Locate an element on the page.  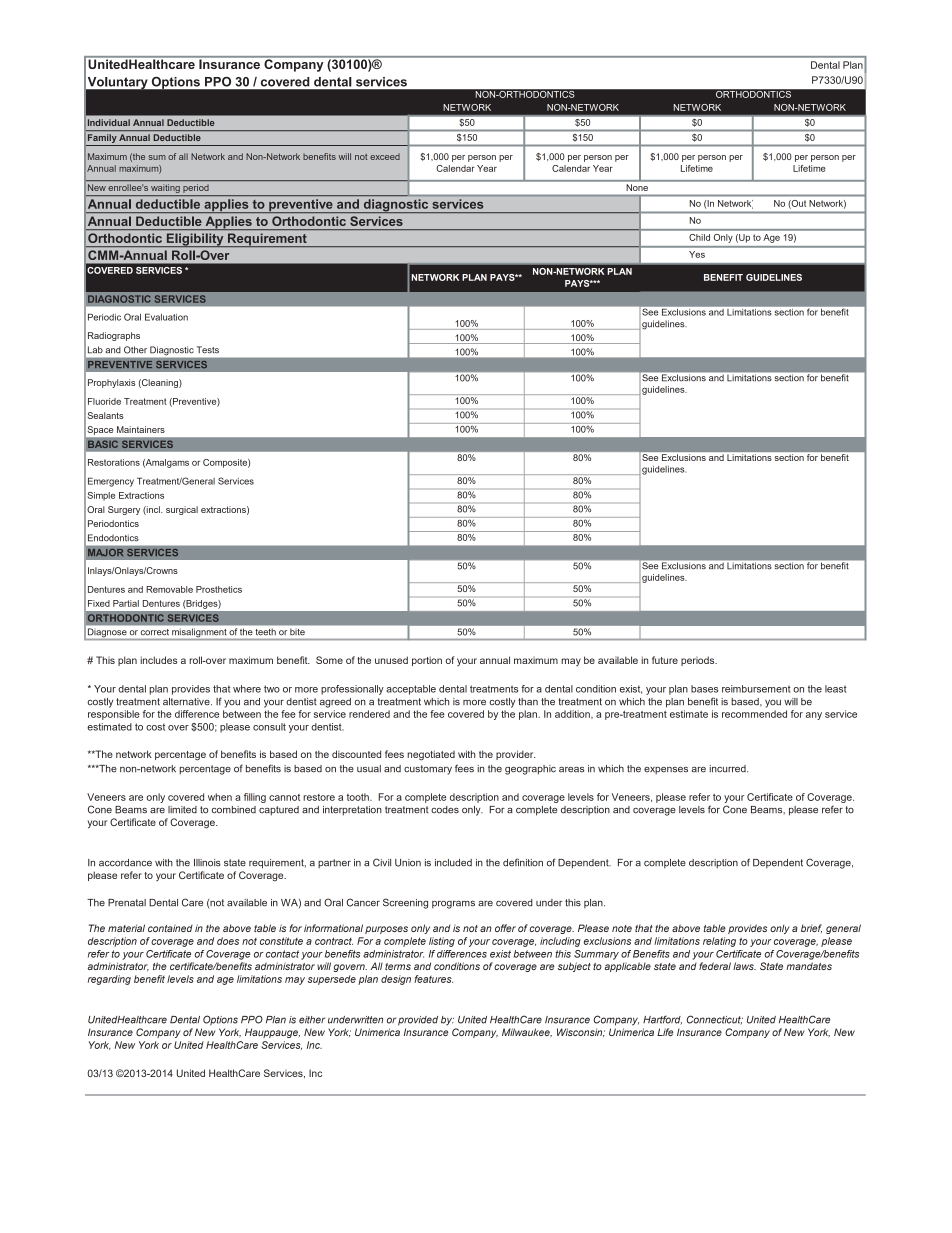
future is located at coordinates (665, 660).
